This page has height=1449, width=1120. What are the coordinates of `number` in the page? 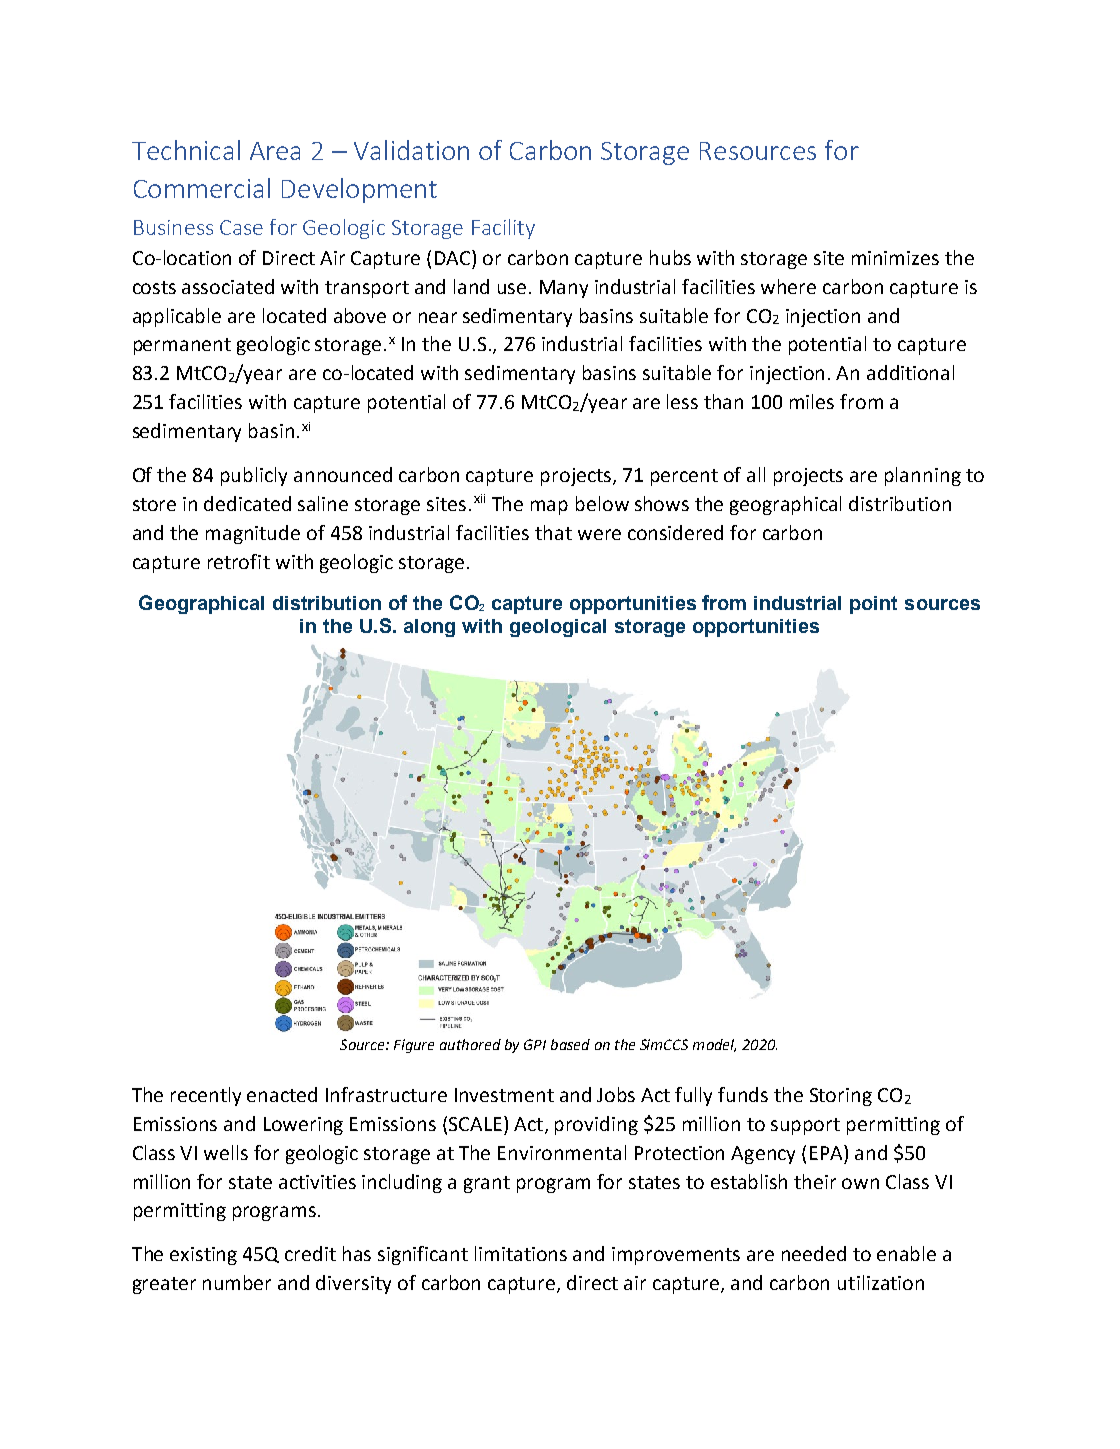 It's located at (237, 1282).
